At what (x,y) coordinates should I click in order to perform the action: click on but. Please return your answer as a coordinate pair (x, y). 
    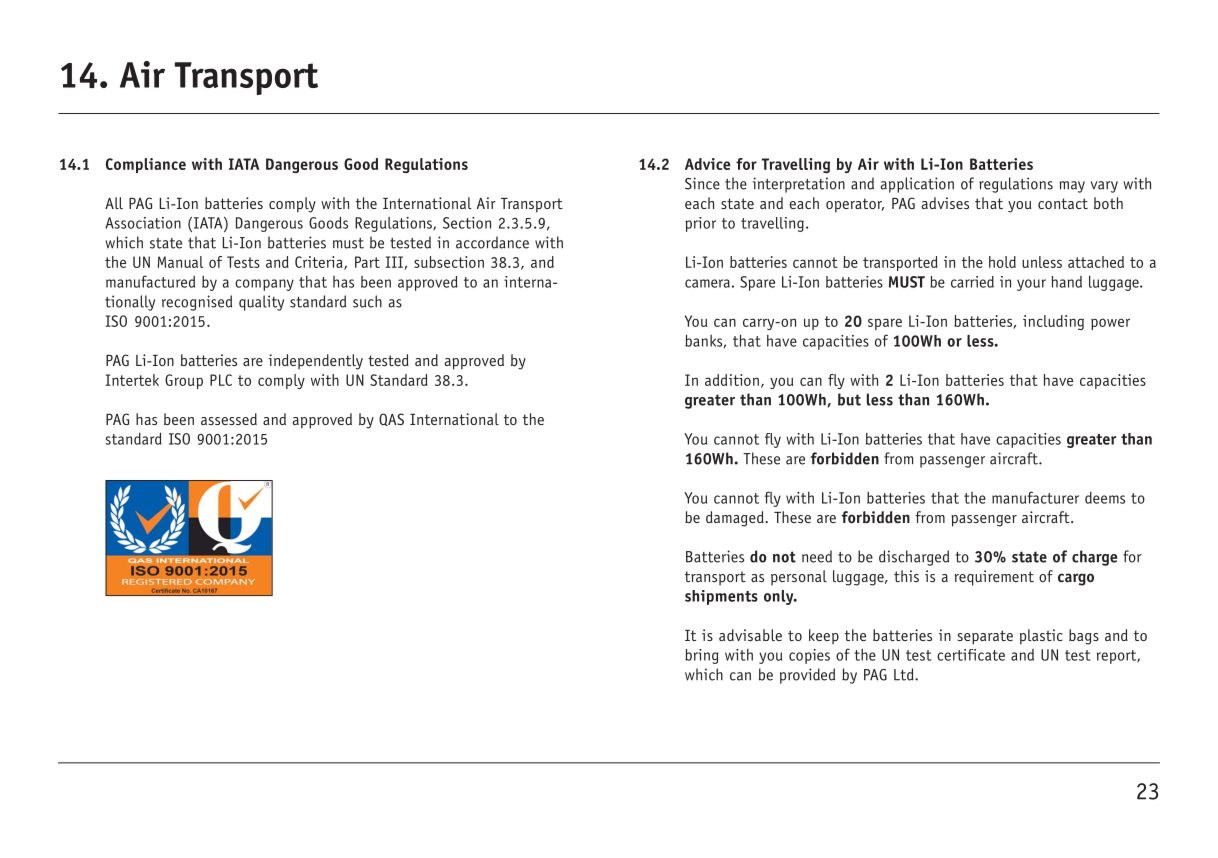
    Looking at the image, I should click on (849, 399).
